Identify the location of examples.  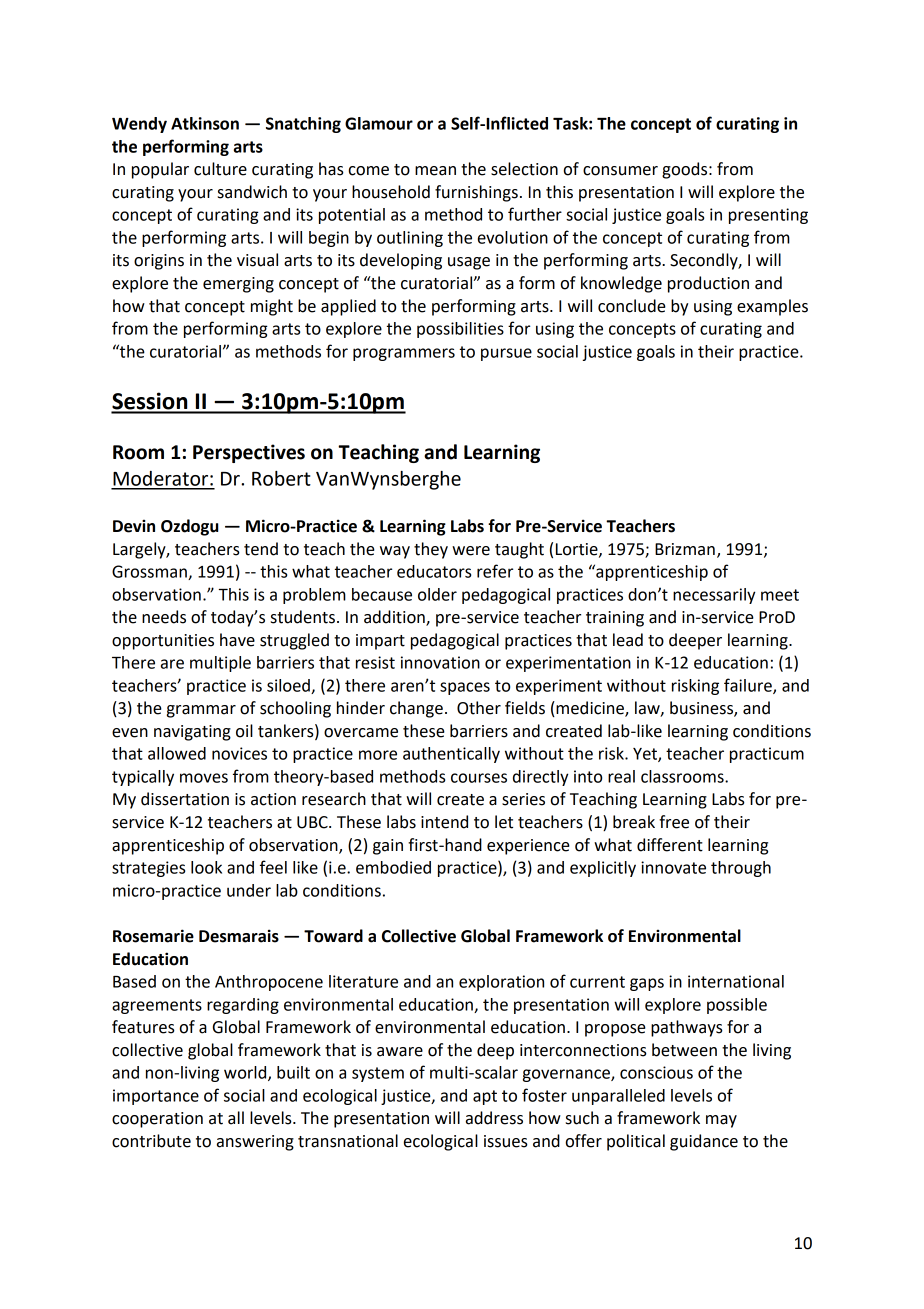
(772, 307).
